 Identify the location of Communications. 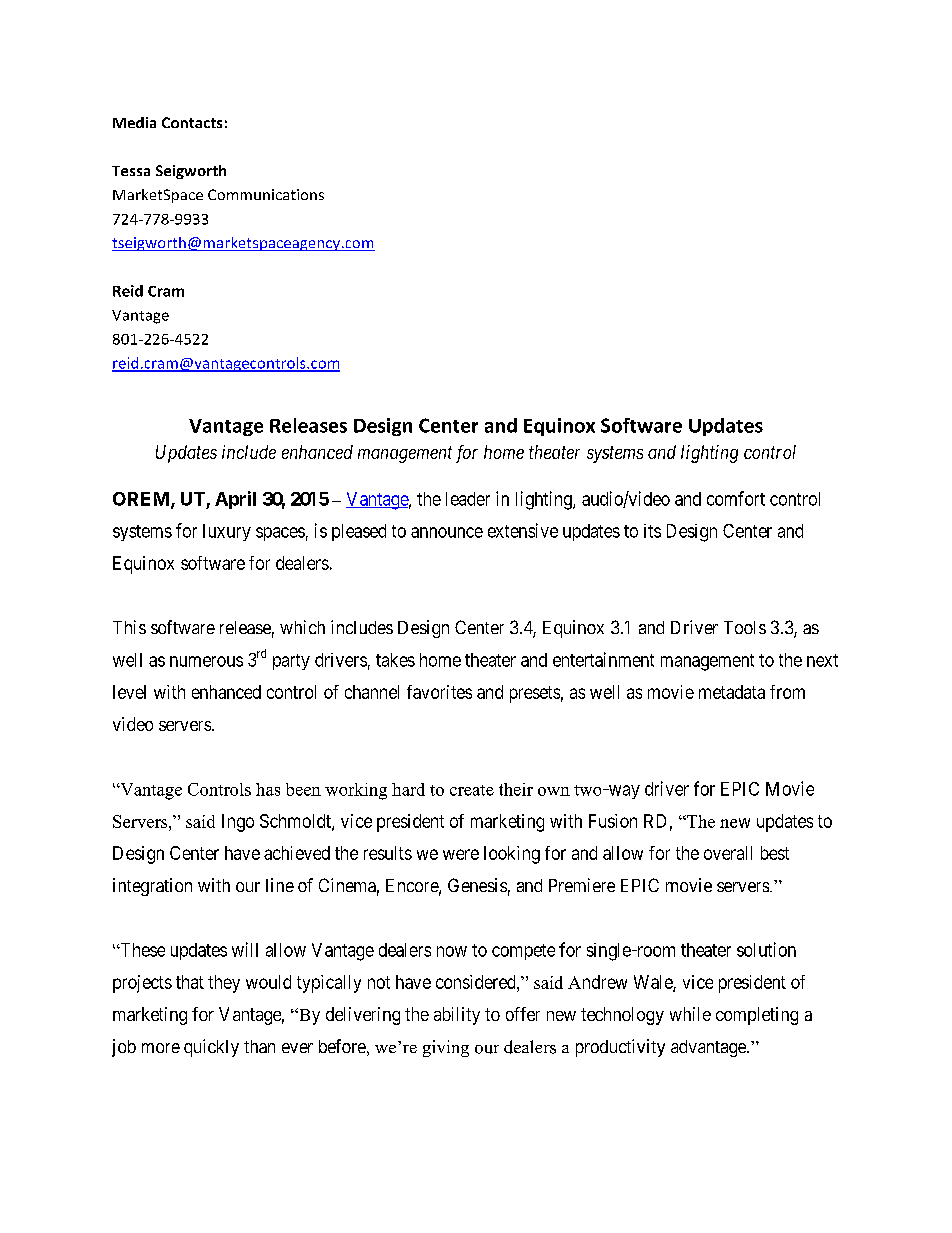
(266, 194).
